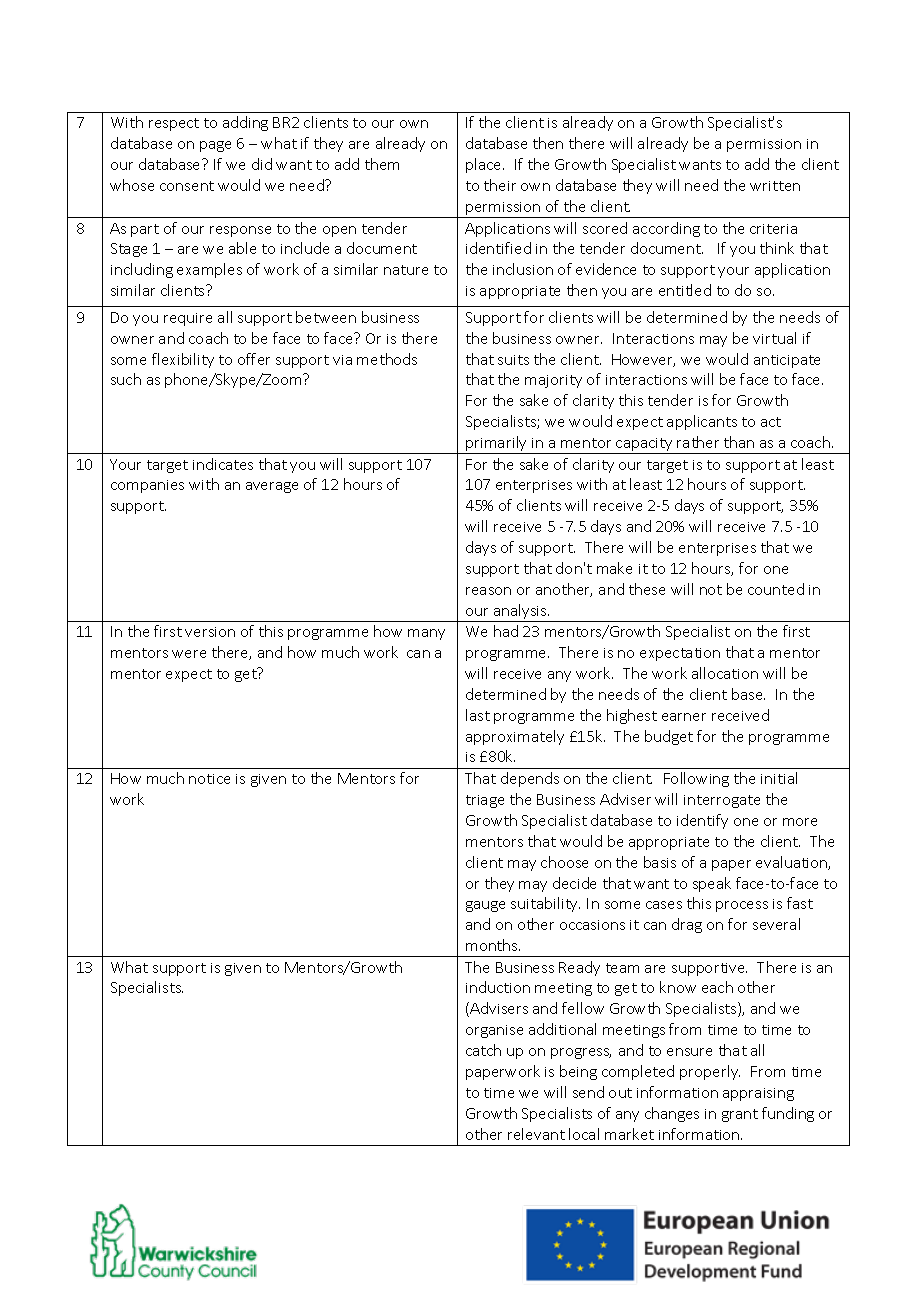 This image has height=1308, width=924. What do you see at coordinates (183, 360) in the image?
I see `flexibility` at bounding box center [183, 360].
